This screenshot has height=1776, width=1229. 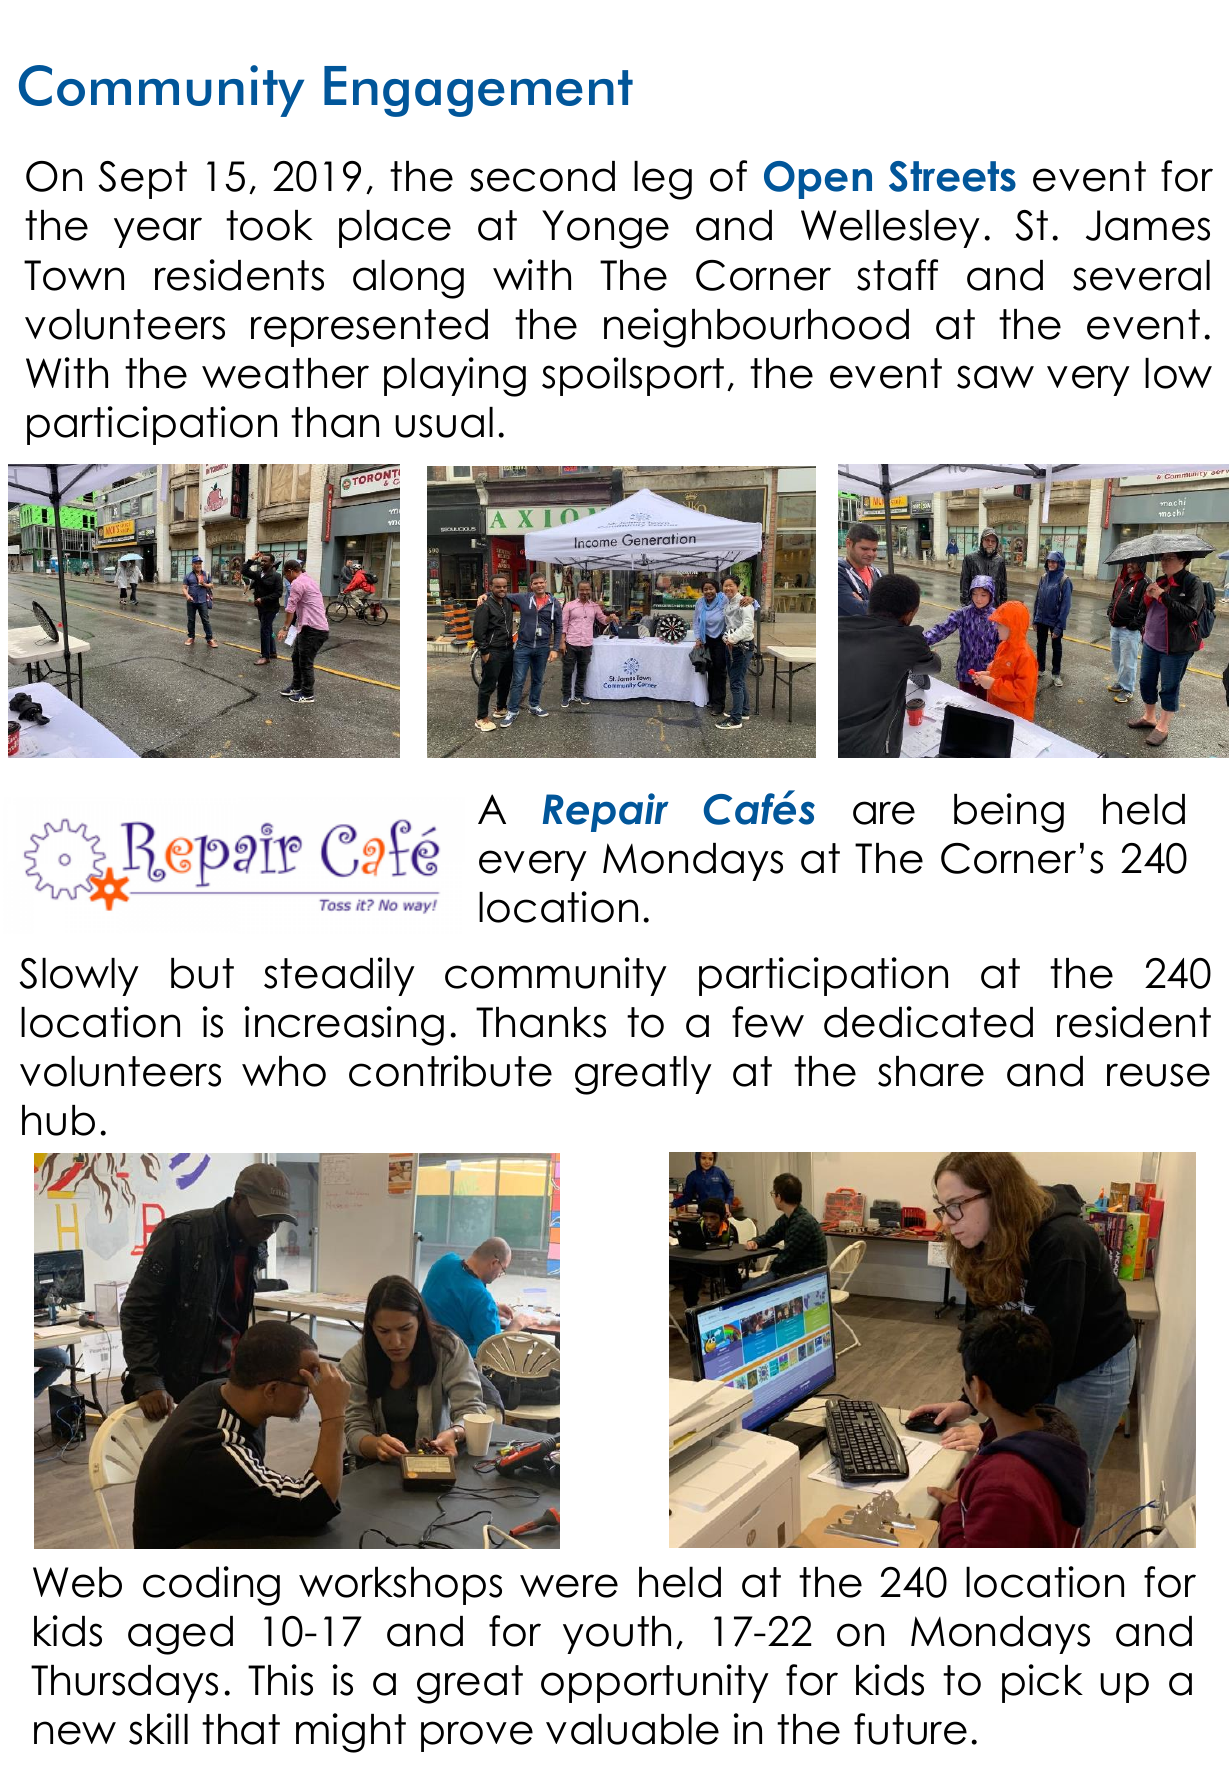 What do you see at coordinates (58, 1120) in the screenshot?
I see `hub` at bounding box center [58, 1120].
